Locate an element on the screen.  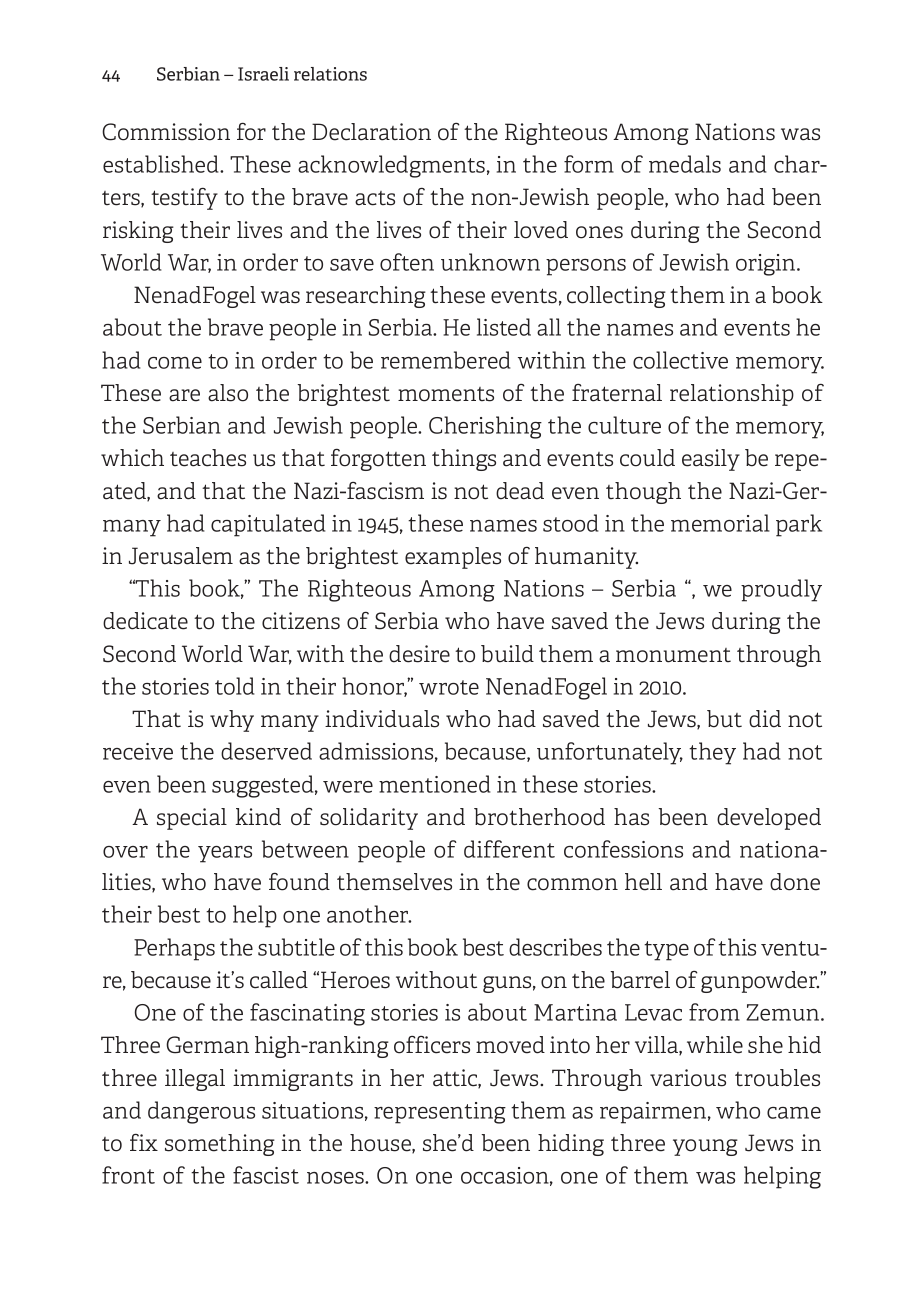
medals is located at coordinates (685, 164).
